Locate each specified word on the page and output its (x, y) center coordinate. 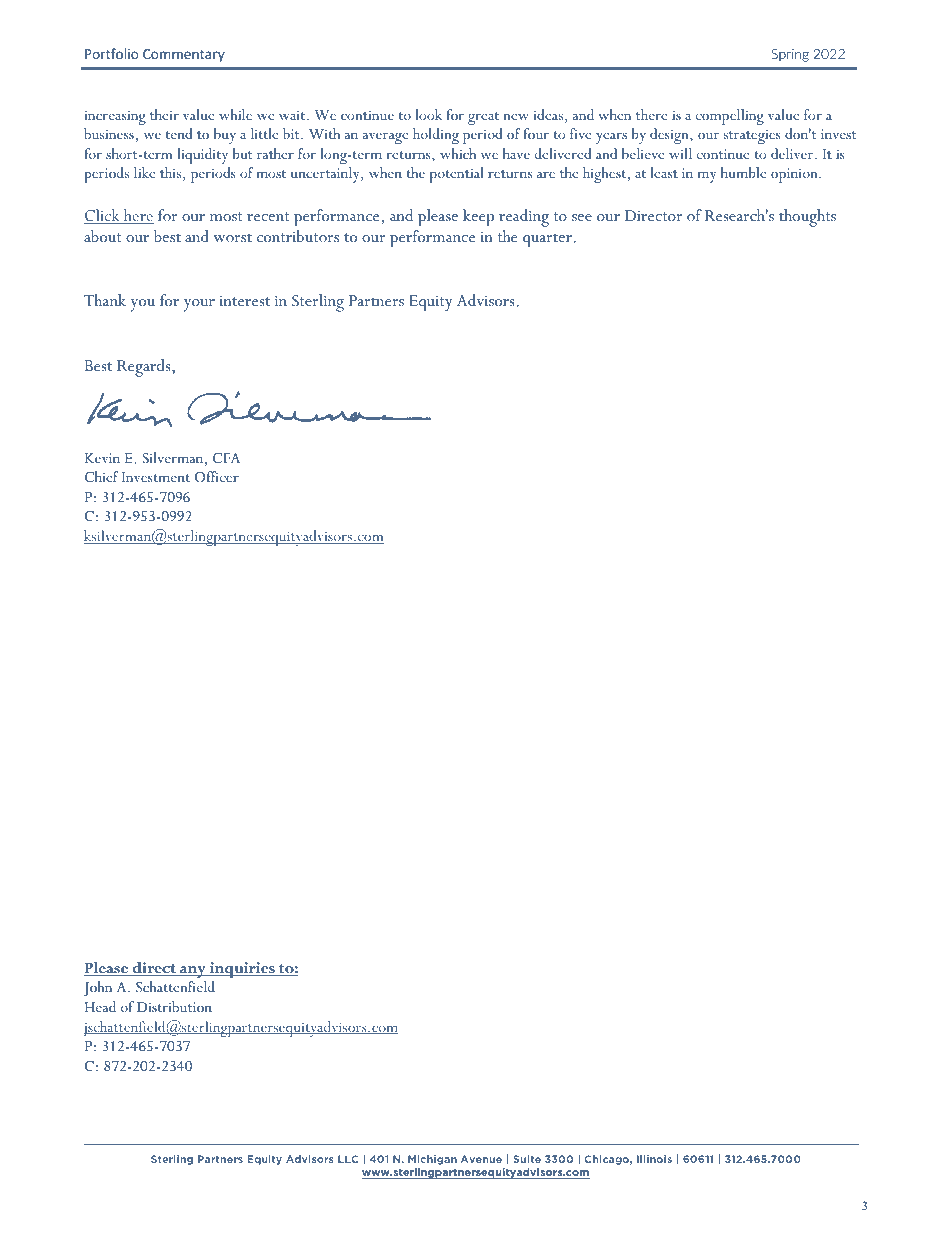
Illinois (654, 1159)
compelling (730, 117)
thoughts (807, 218)
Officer (216, 477)
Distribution (174, 1006)
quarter (547, 240)
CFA (226, 458)
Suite (527, 1159)
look (428, 114)
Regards (145, 368)
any (193, 972)
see (582, 217)
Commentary (184, 55)
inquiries (242, 970)
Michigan (432, 1160)
